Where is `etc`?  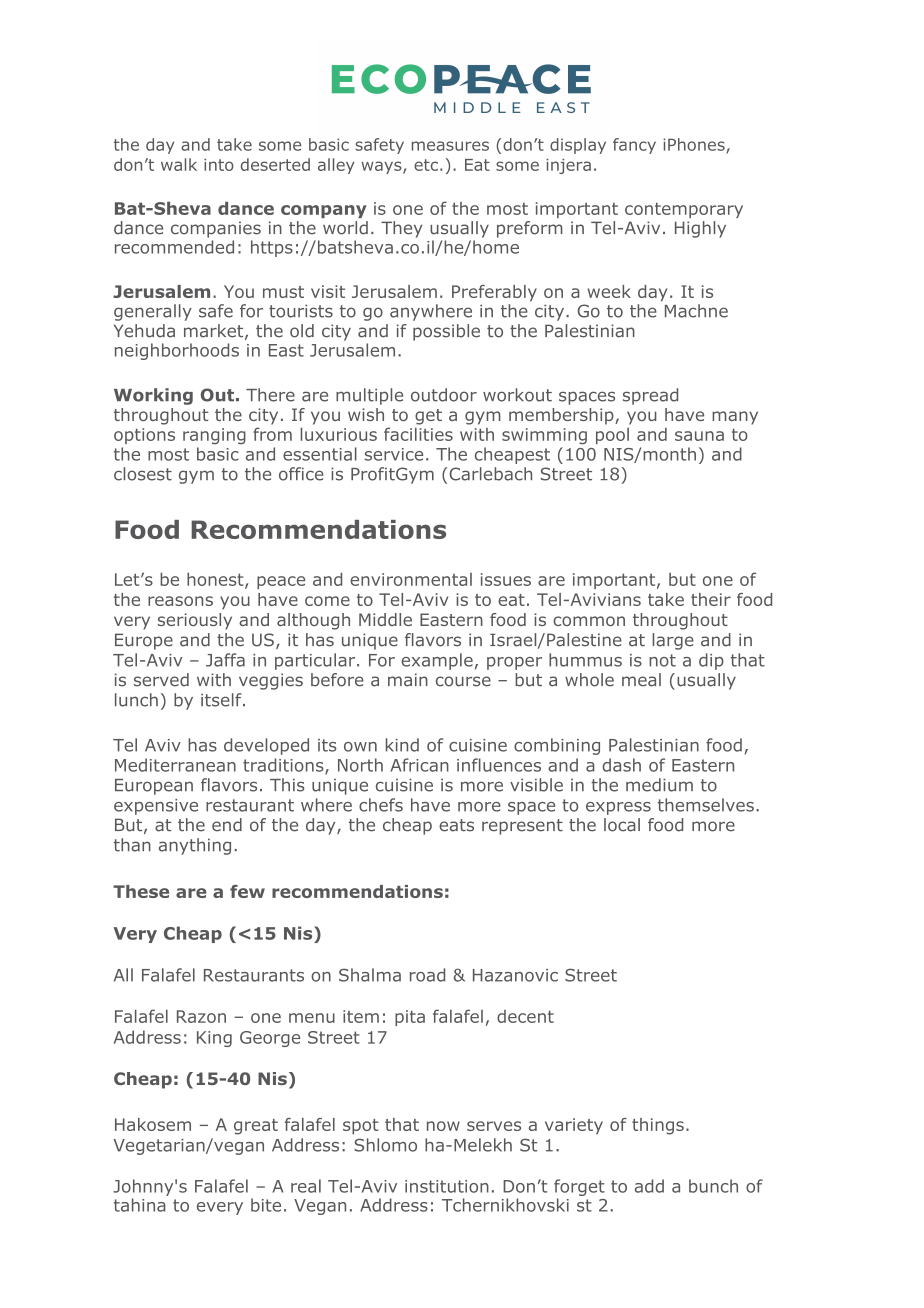
etc is located at coordinates (426, 165).
